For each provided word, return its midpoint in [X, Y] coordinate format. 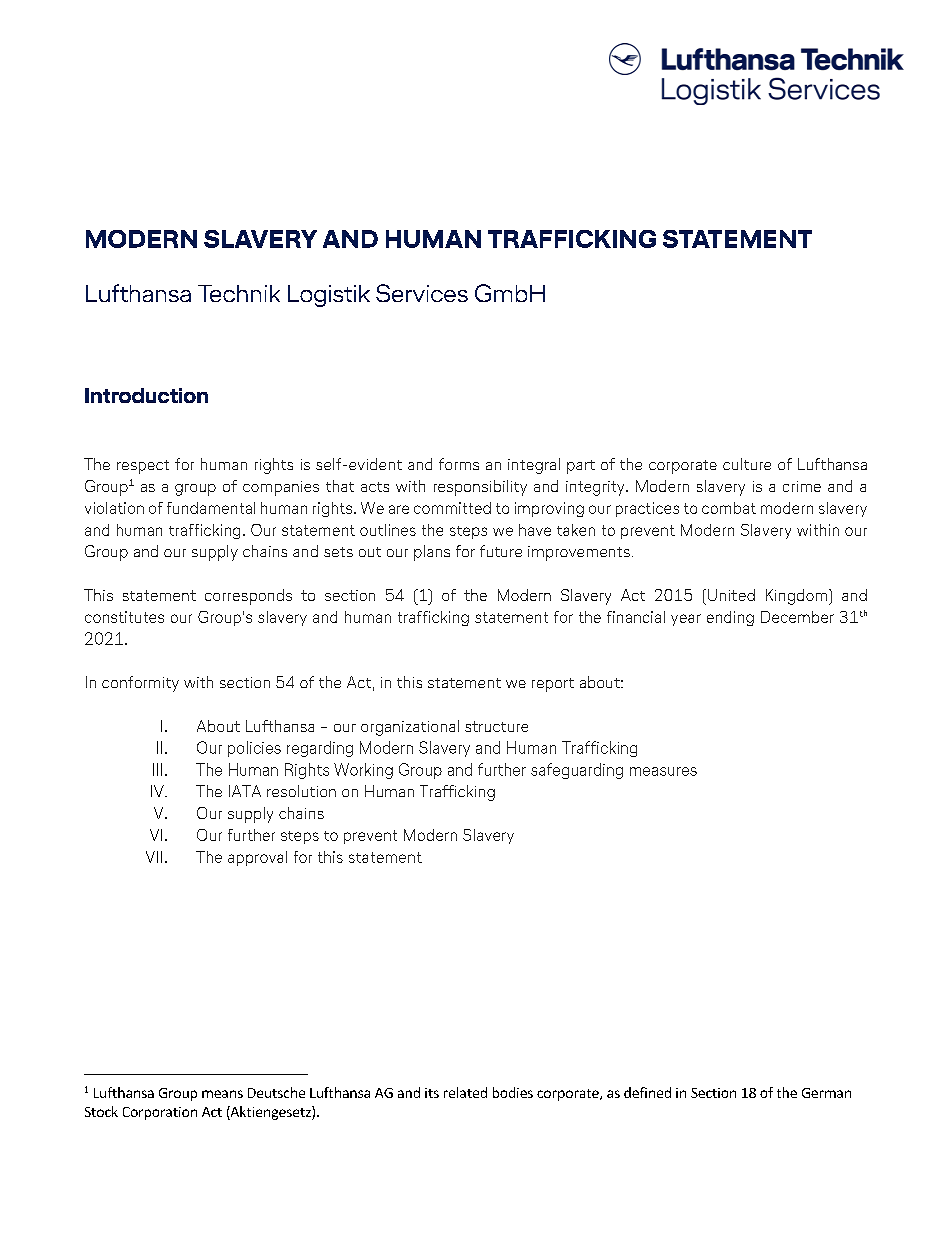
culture [747, 464]
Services [422, 293]
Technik [239, 293]
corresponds [248, 597]
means [222, 1094]
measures [663, 771]
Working [363, 771]
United [731, 595]
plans [432, 553]
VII [154, 857]
